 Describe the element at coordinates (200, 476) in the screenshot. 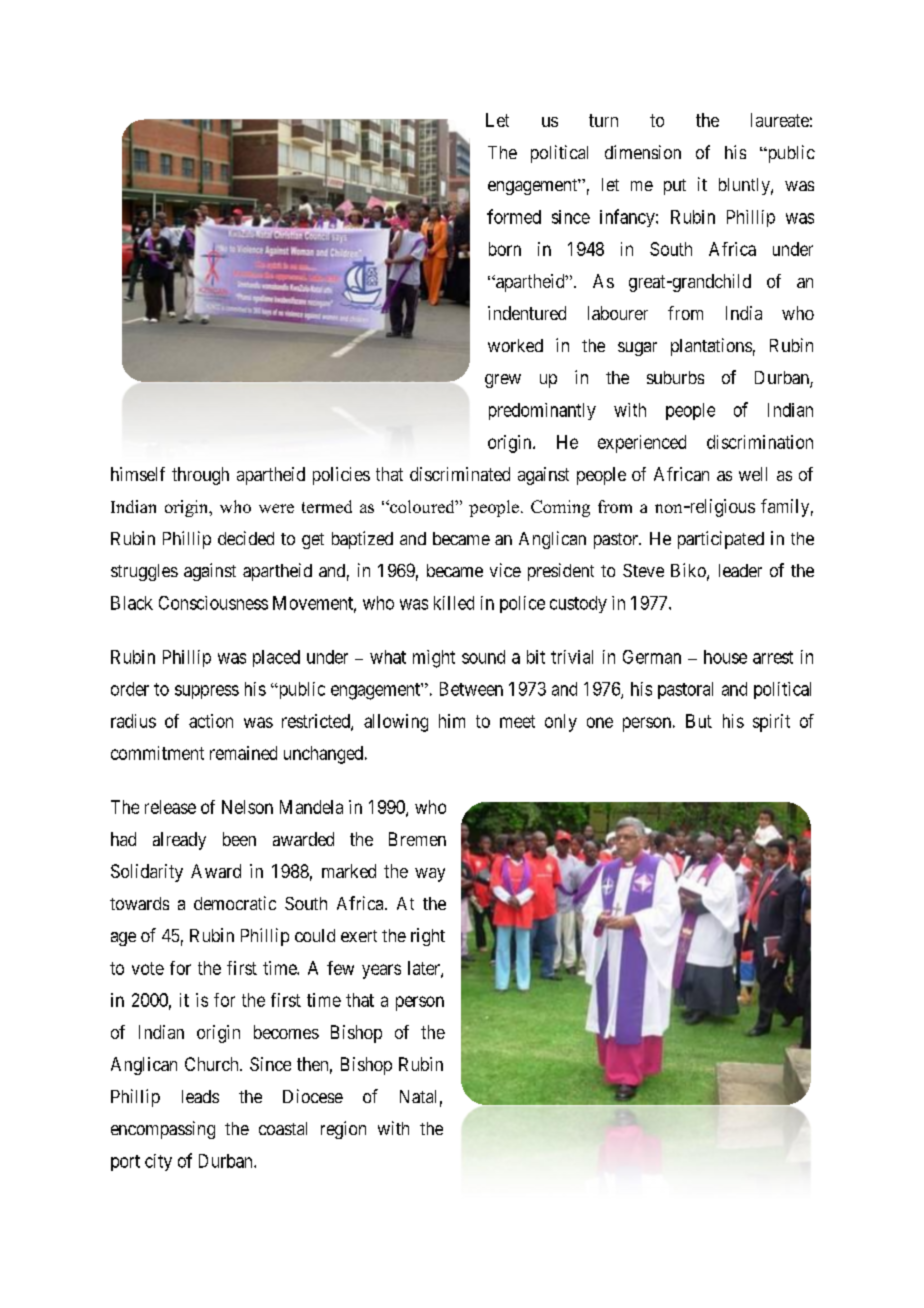

I see `through` at that location.
